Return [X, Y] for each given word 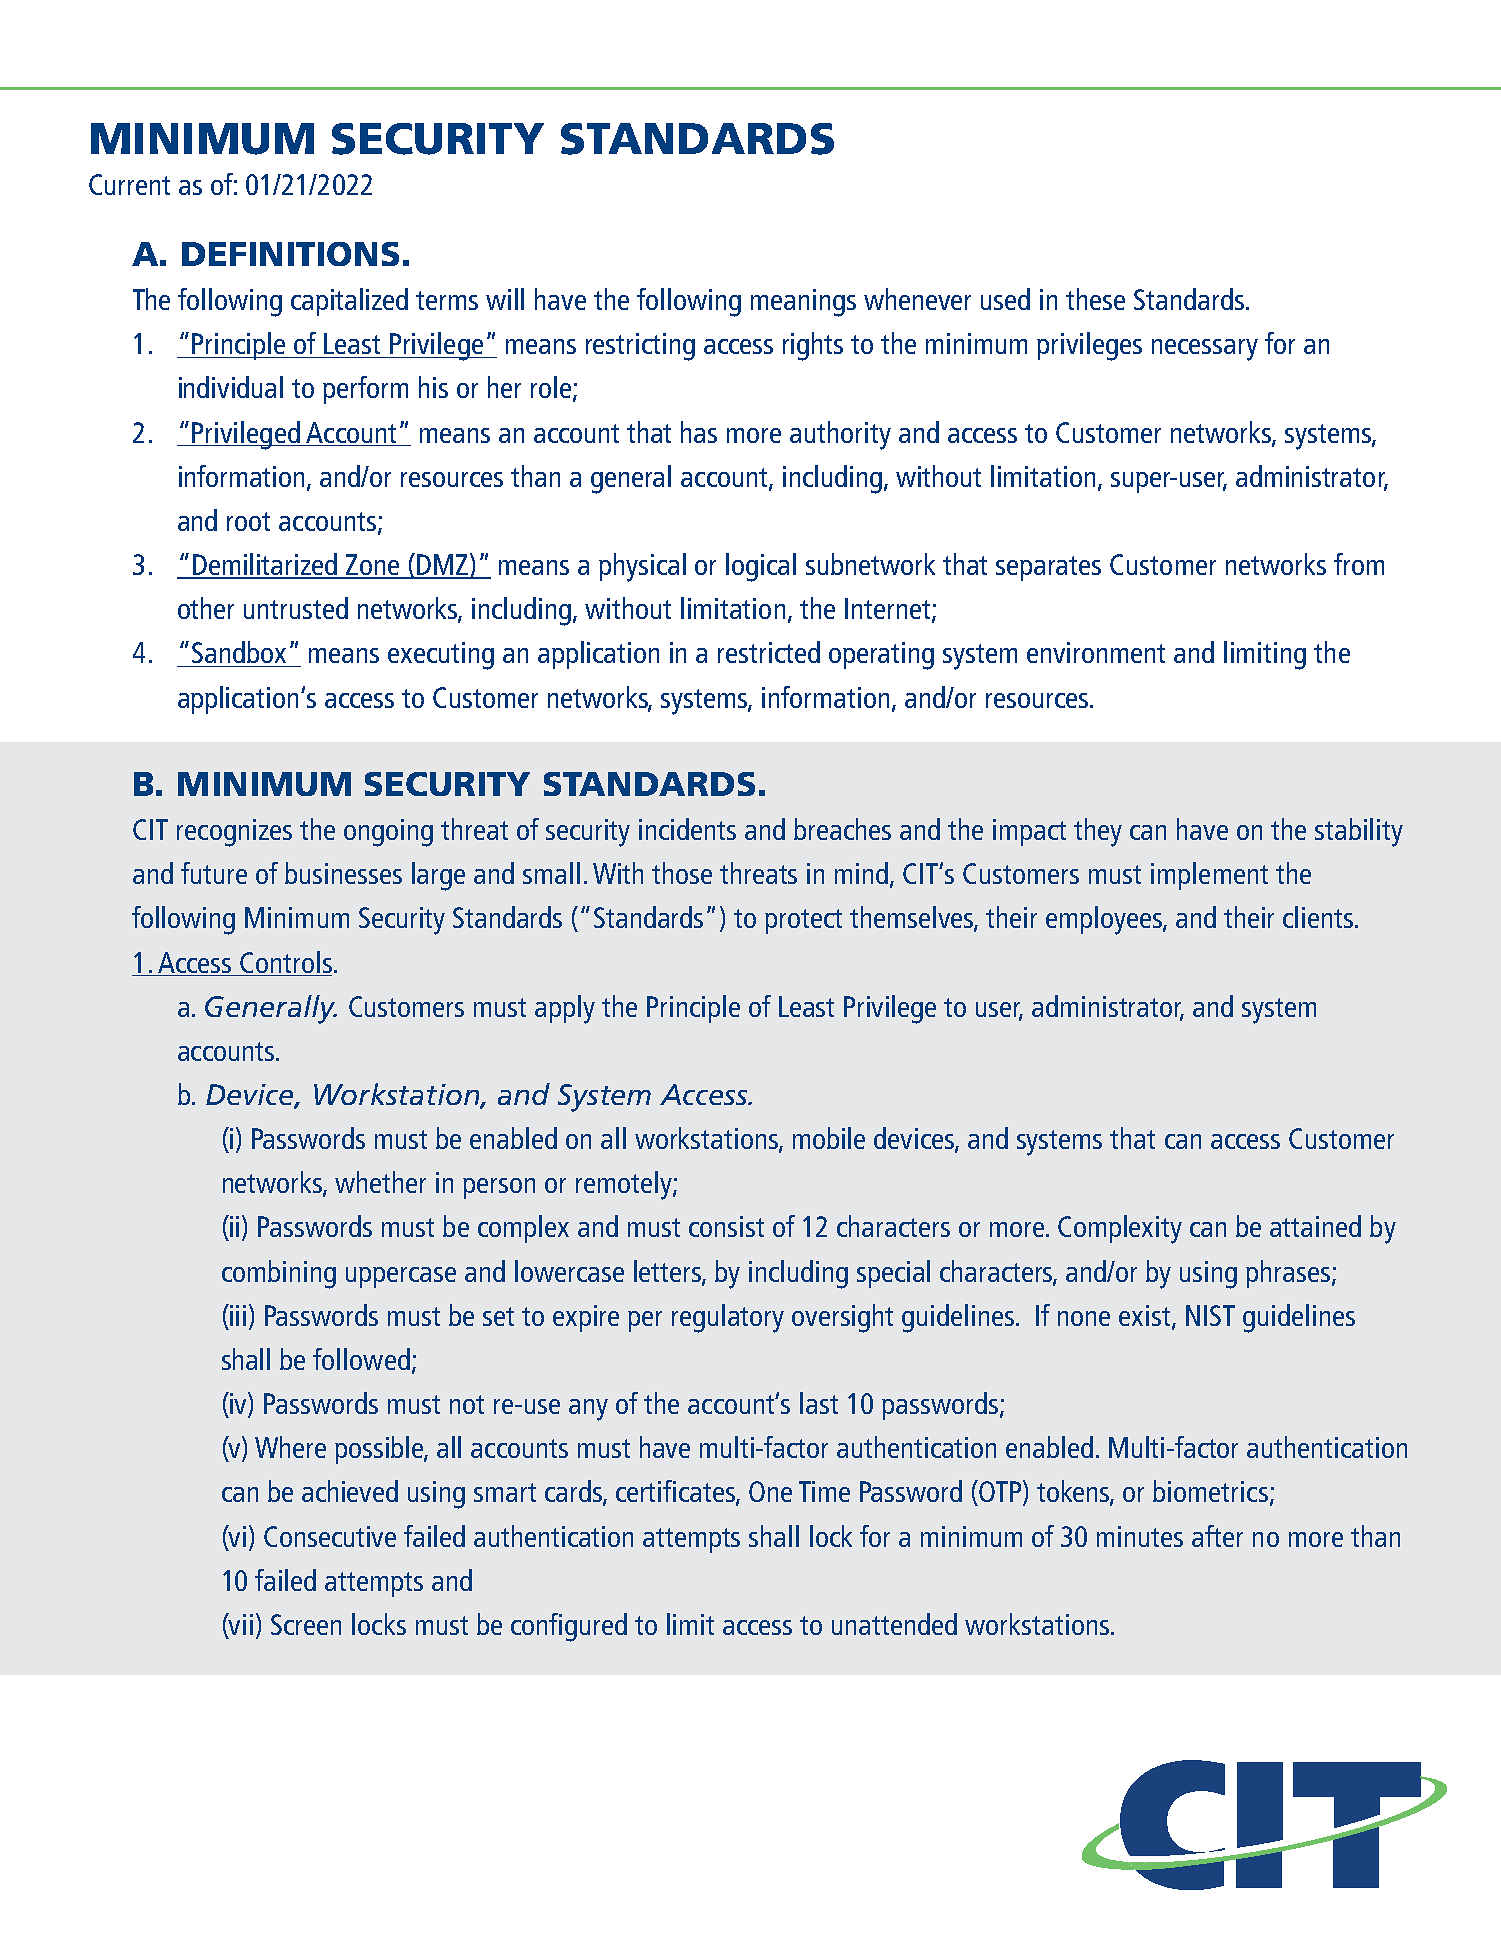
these [1095, 299]
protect [803, 921]
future [214, 873]
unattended [894, 1624]
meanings [803, 303]
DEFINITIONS [290, 254]
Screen [306, 1624]
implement [1209, 876]
